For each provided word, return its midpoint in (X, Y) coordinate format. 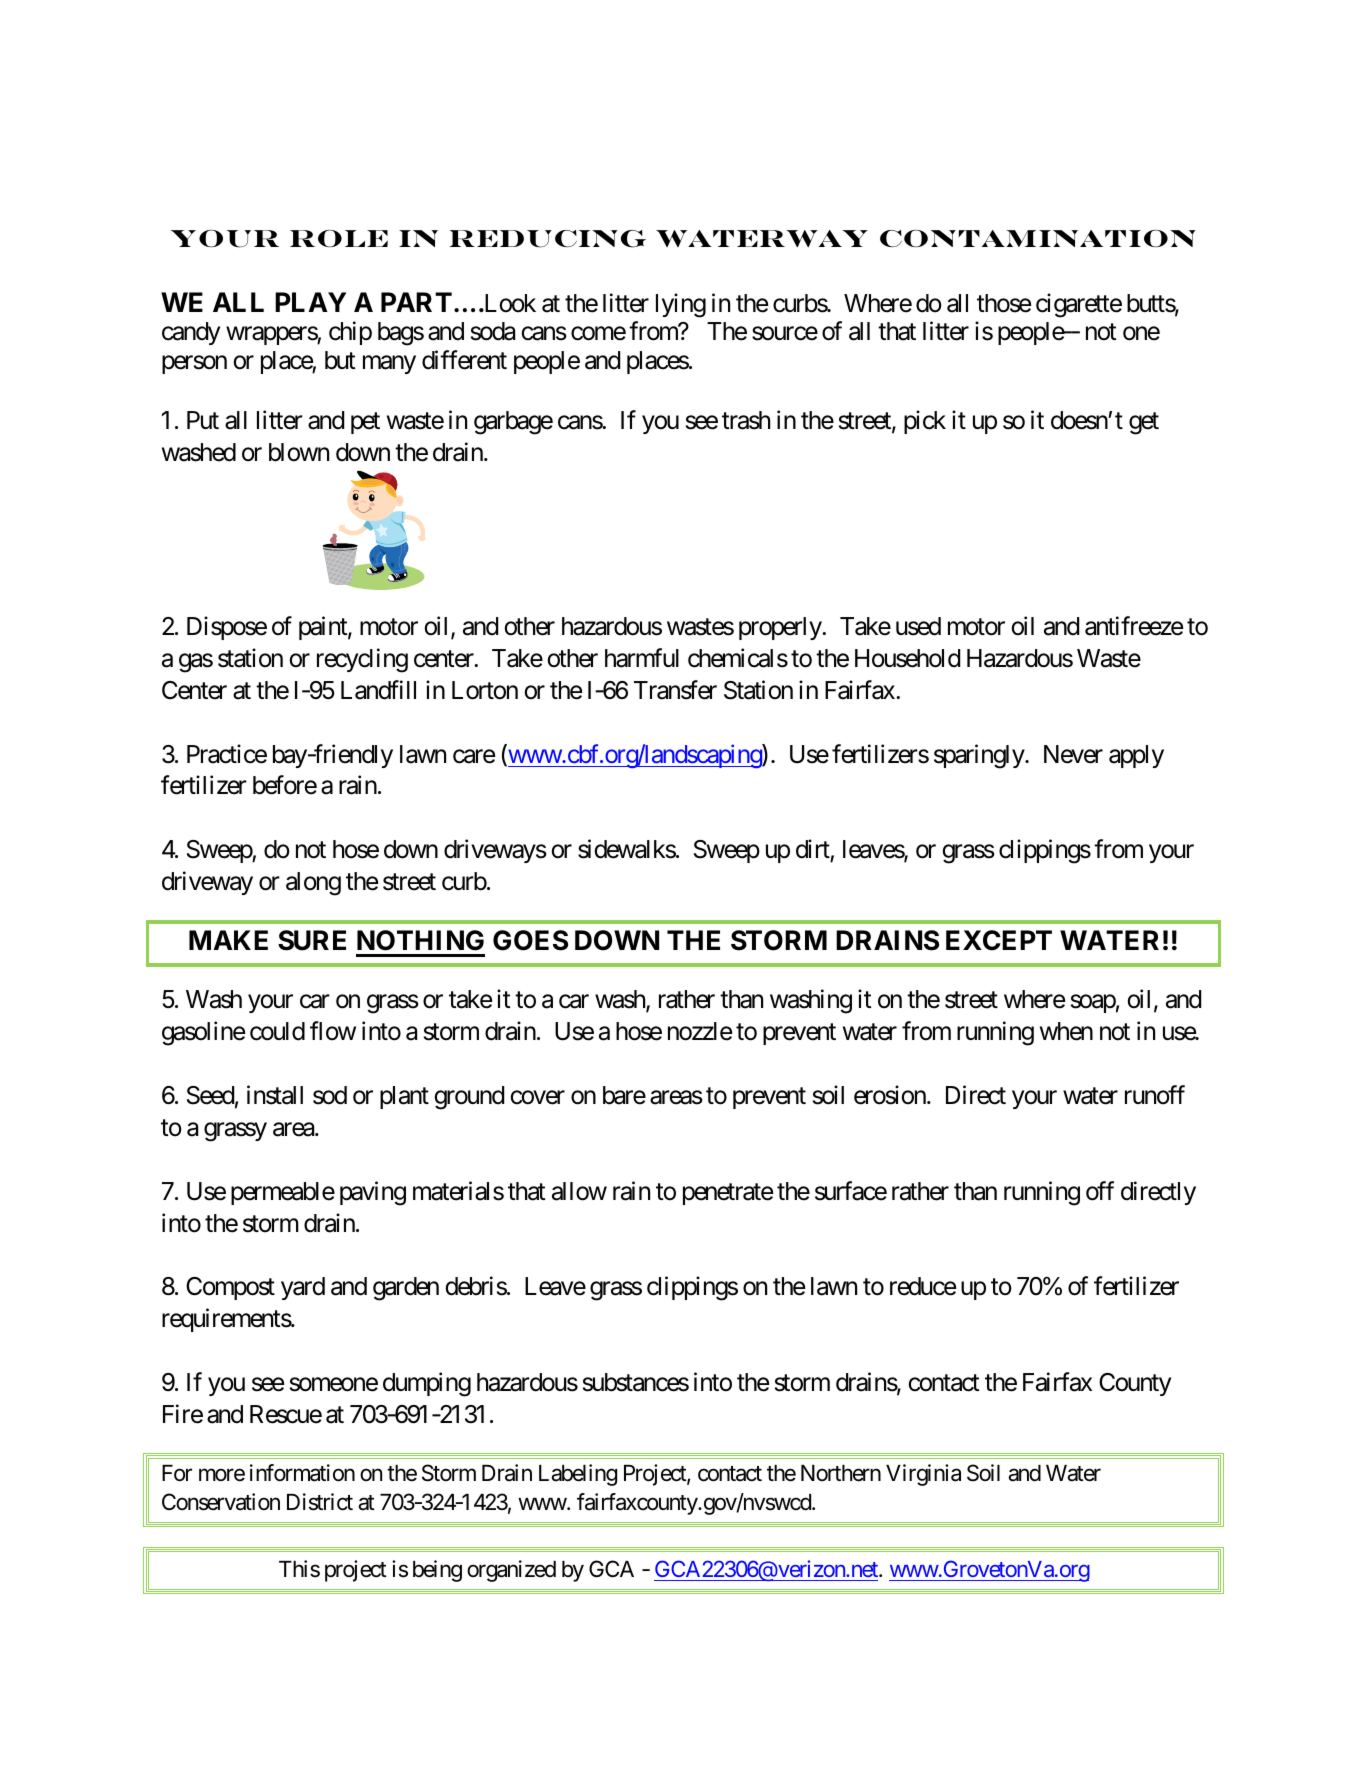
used (918, 626)
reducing (547, 239)
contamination (1038, 238)
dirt (813, 849)
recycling (362, 660)
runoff (1155, 1095)
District (320, 1502)
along (313, 884)
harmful (642, 658)
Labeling (578, 1475)
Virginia (923, 1475)
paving (373, 1193)
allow (579, 1191)
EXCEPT (999, 940)
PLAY (310, 302)
